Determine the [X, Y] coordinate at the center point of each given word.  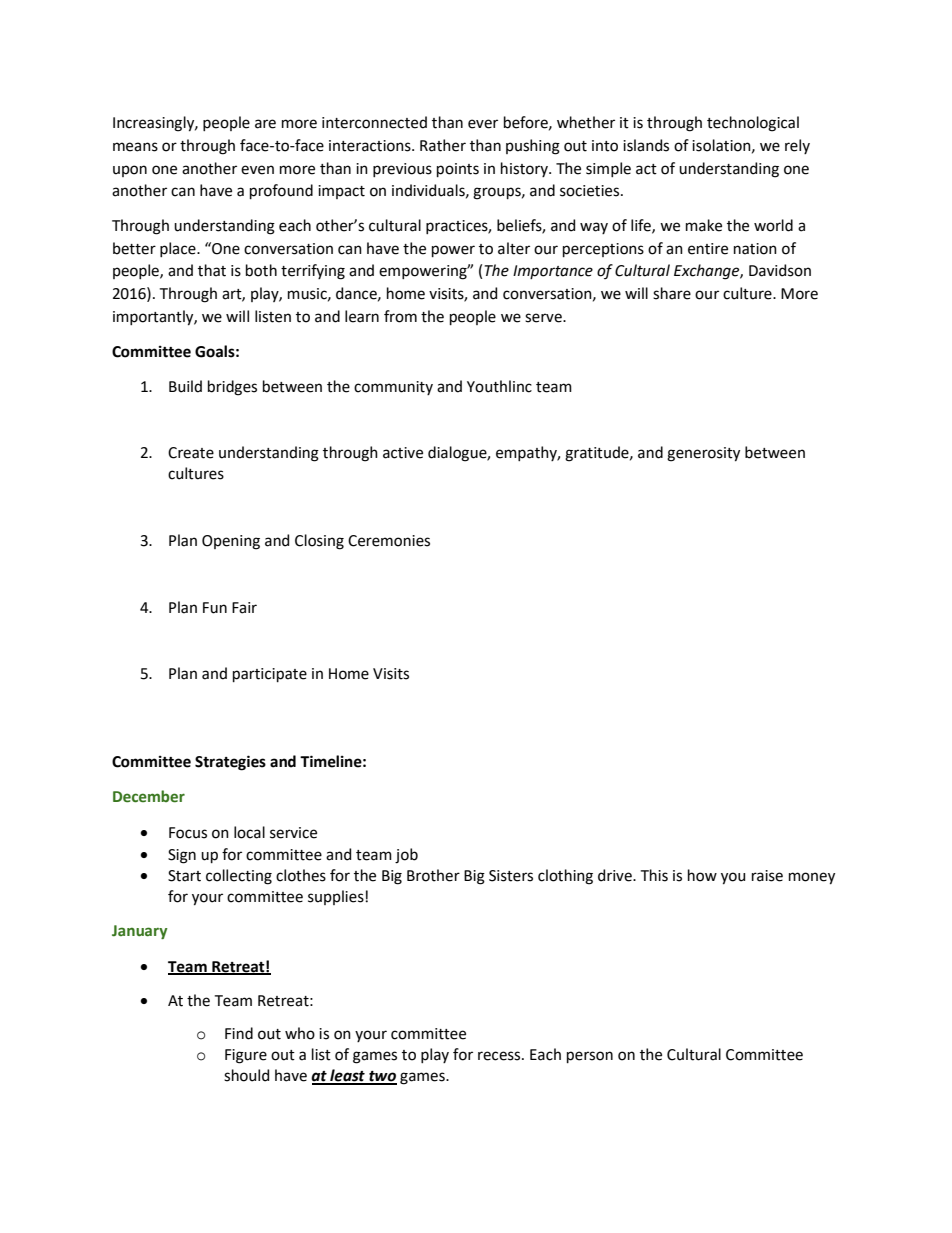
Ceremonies [389, 541]
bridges [232, 388]
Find [239, 1033]
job [406, 856]
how [702, 875]
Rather [443, 145]
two [382, 1077]
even [257, 170]
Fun [215, 608]
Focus [188, 833]
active [403, 453]
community [393, 388]
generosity [703, 454]
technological [753, 124]
